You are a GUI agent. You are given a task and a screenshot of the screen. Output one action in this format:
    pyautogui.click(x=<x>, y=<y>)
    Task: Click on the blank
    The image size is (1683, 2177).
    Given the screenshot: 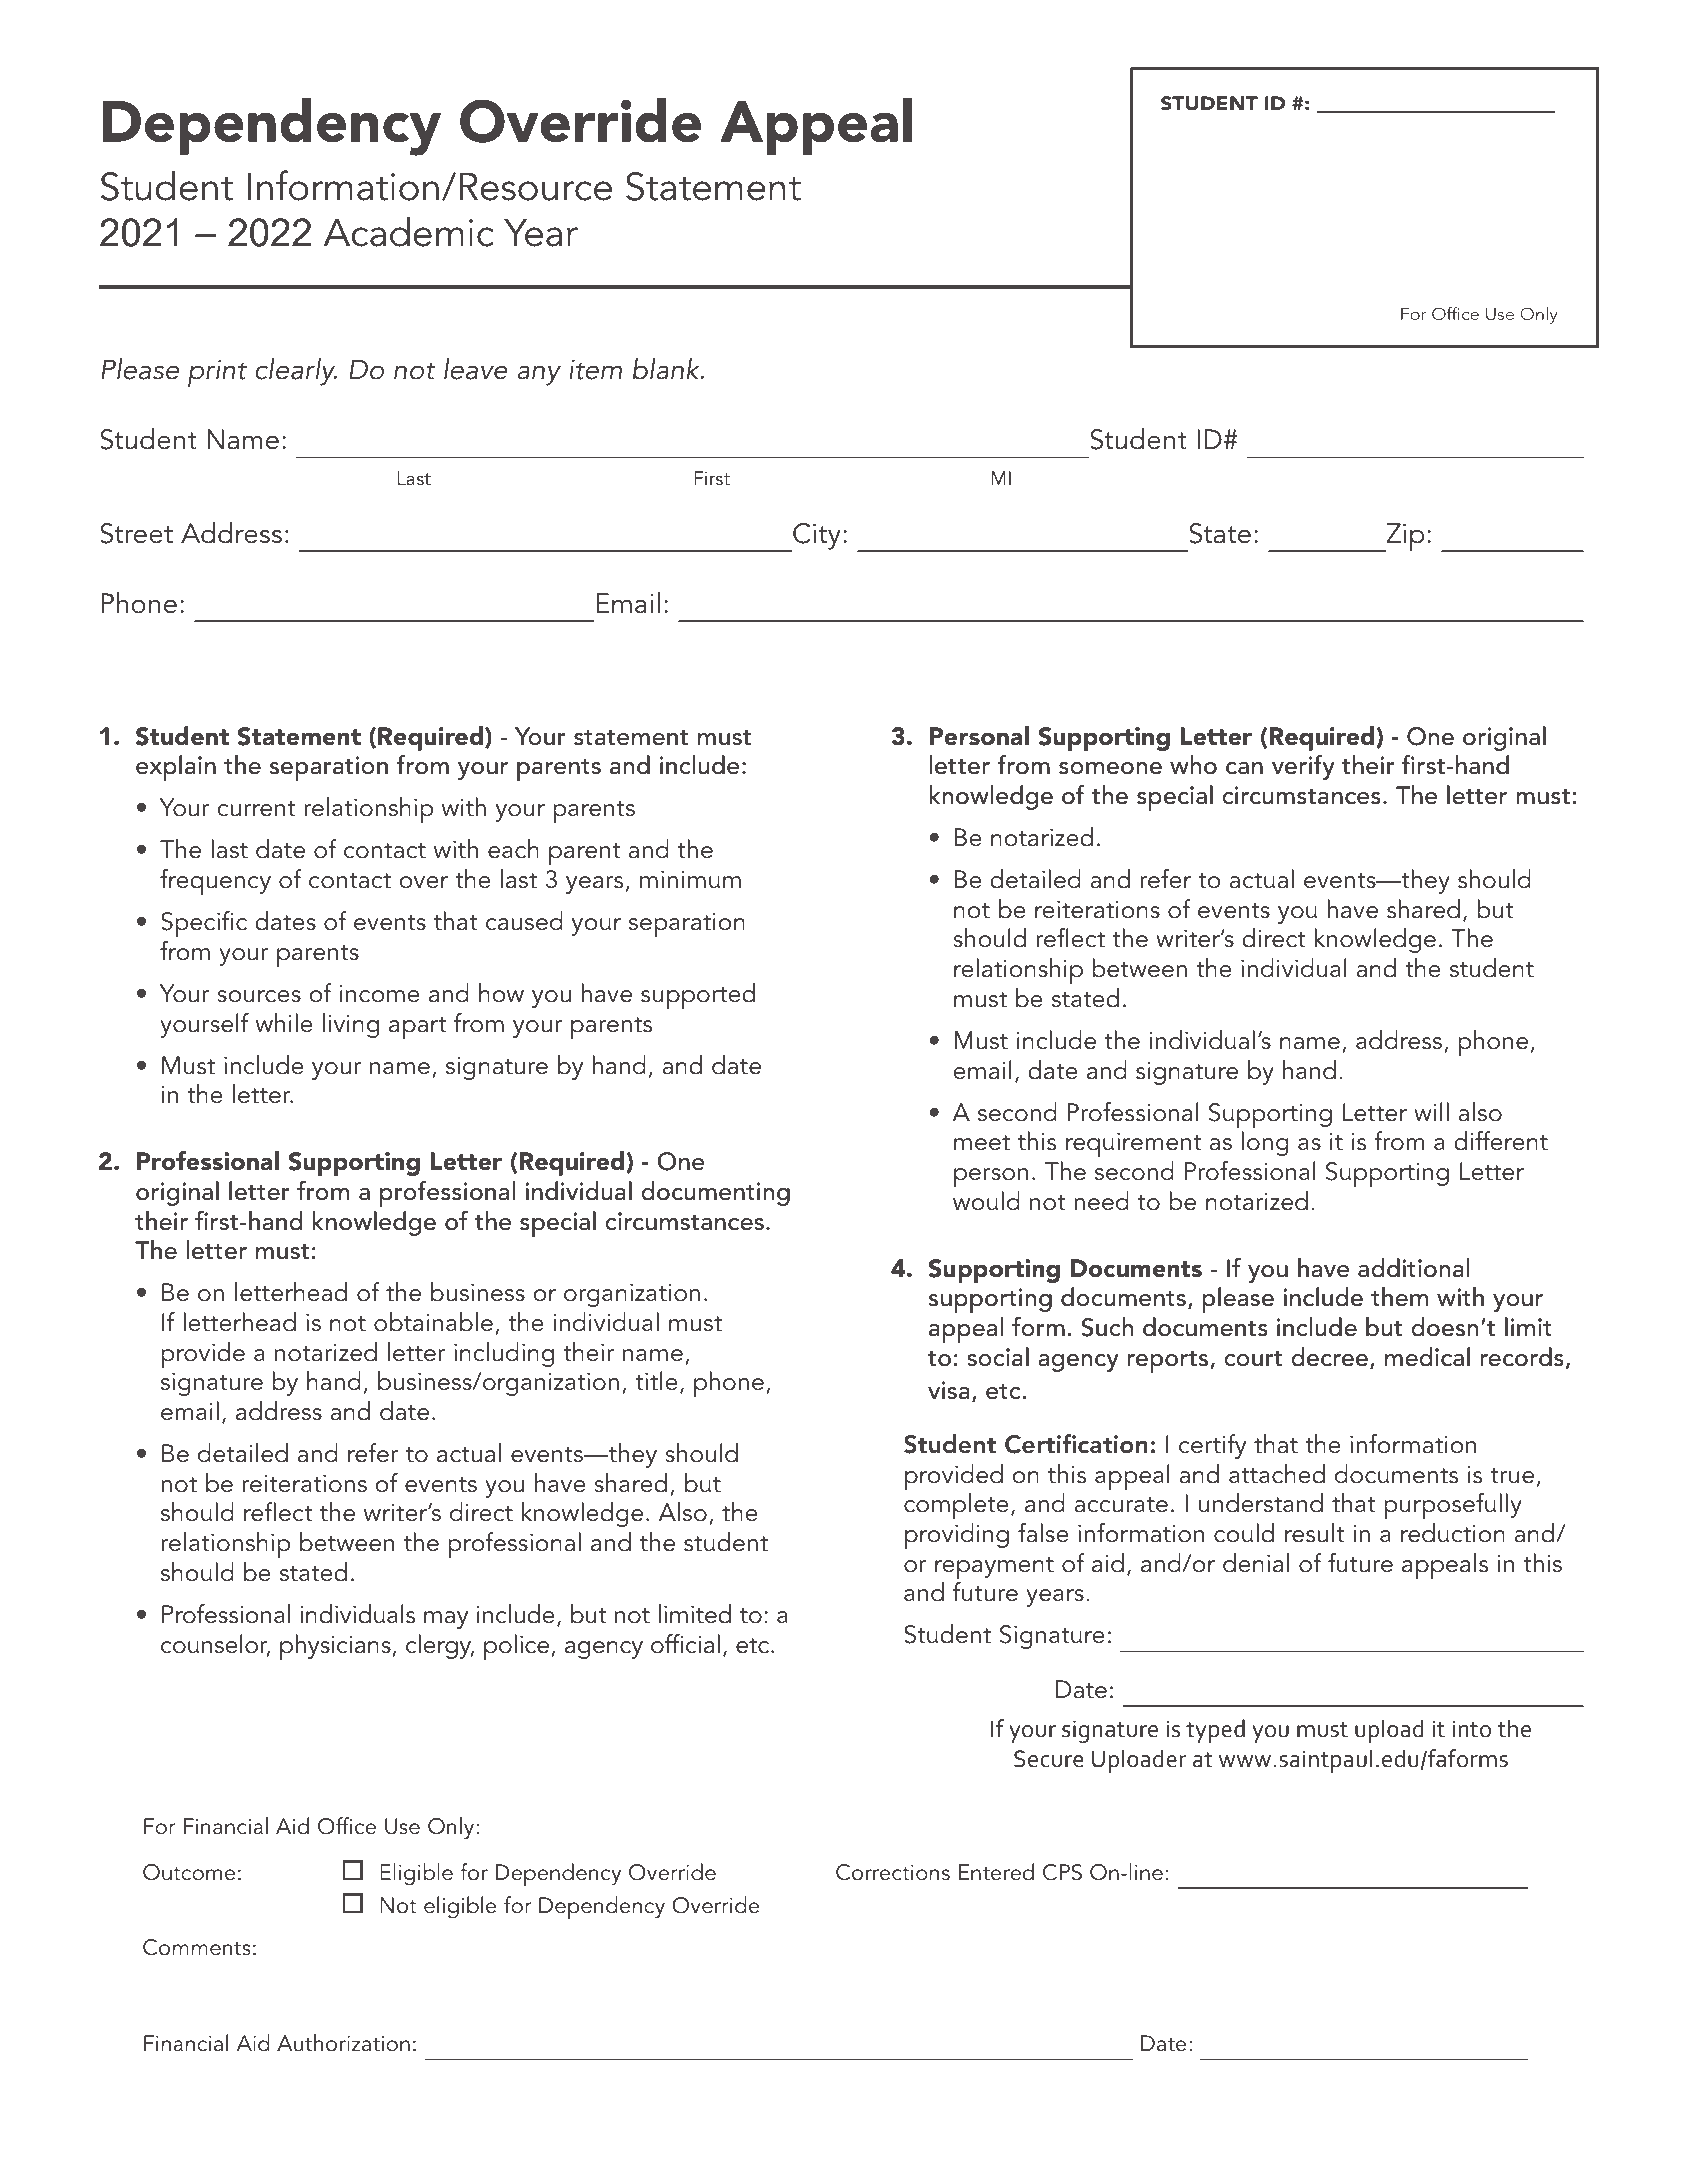 What is the action you would take?
    pyautogui.click(x=667, y=369)
